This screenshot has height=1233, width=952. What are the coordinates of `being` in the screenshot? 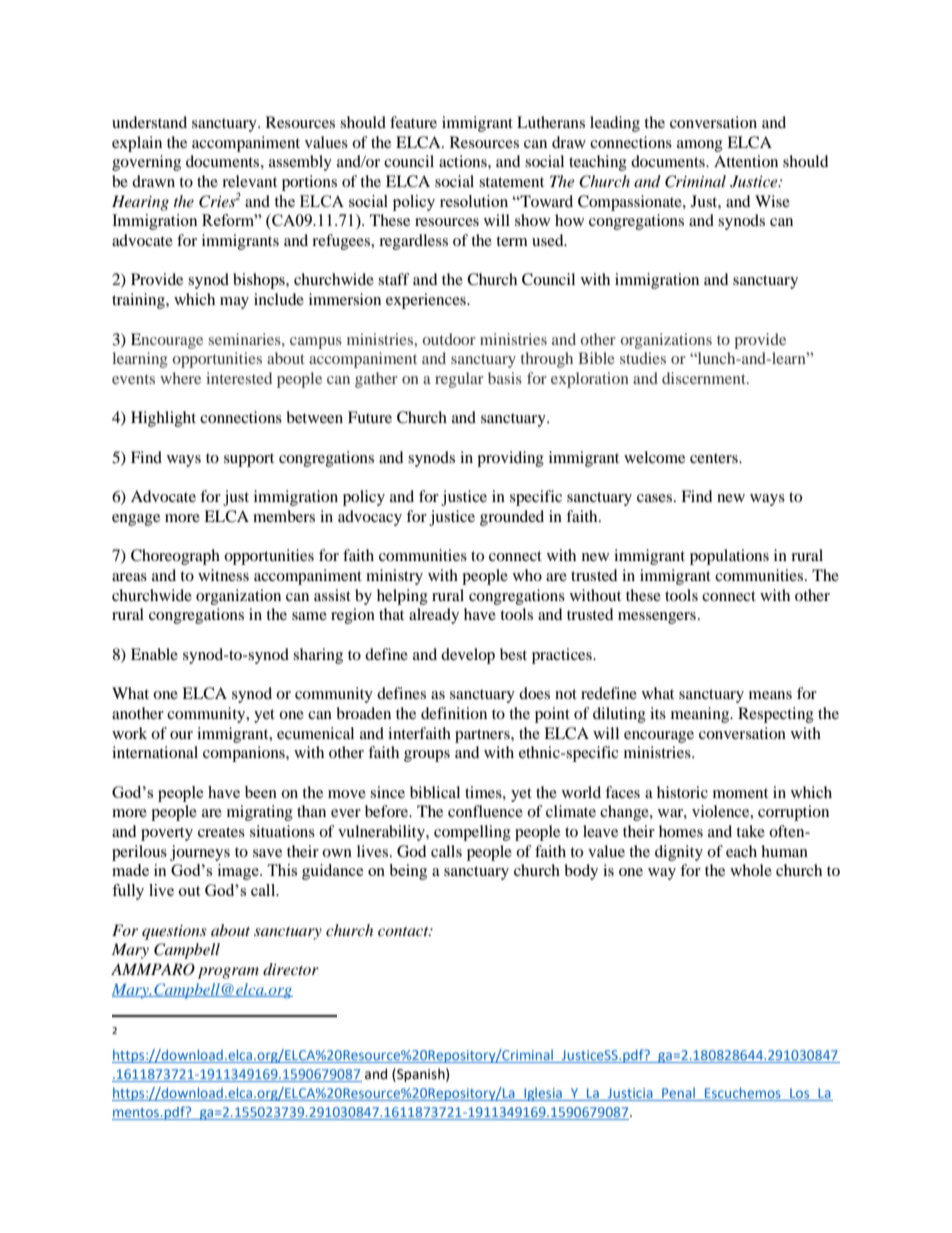 It's located at (408, 872).
